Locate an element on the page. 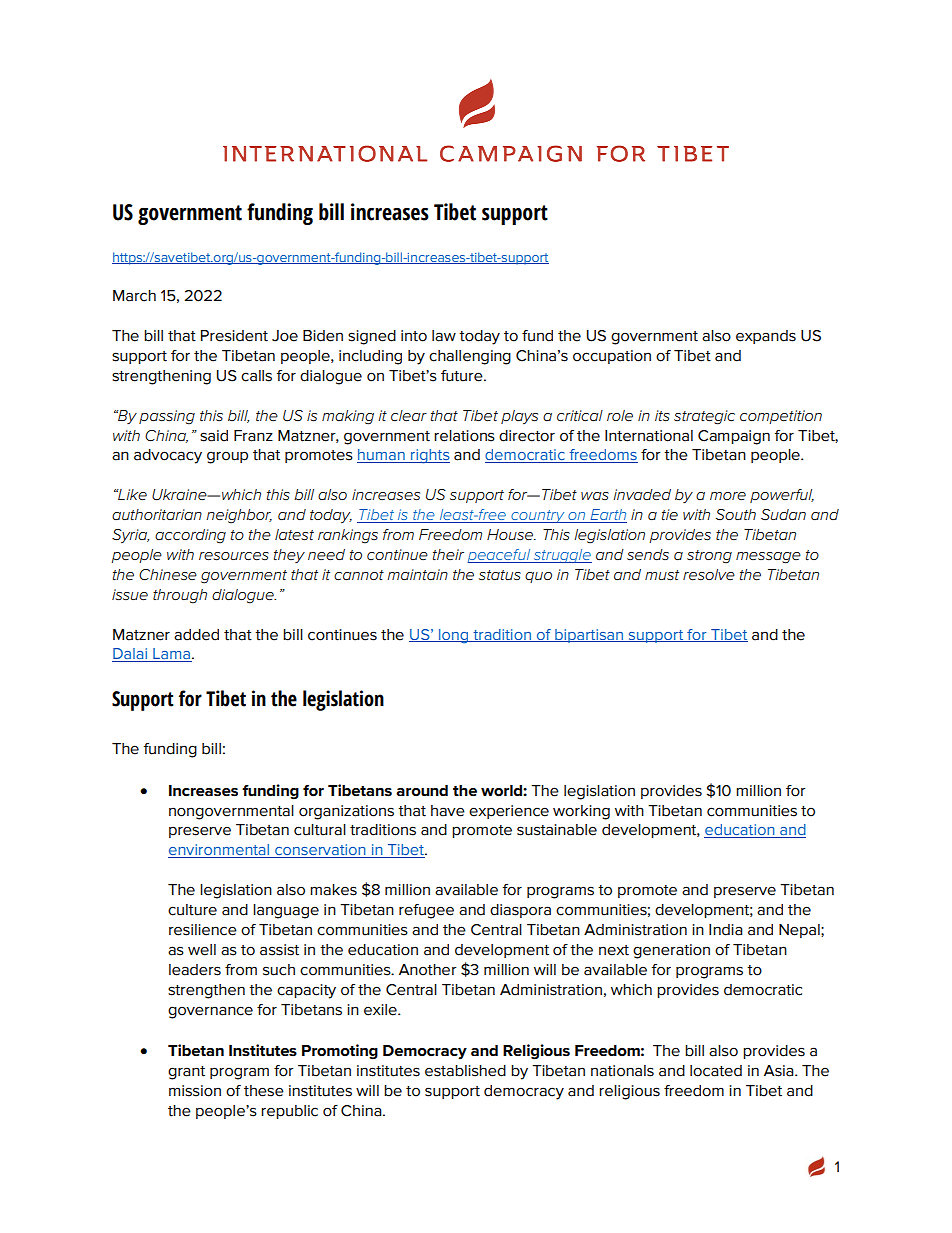 The width and height of the image is (952, 1233). established is located at coordinates (465, 1071).
